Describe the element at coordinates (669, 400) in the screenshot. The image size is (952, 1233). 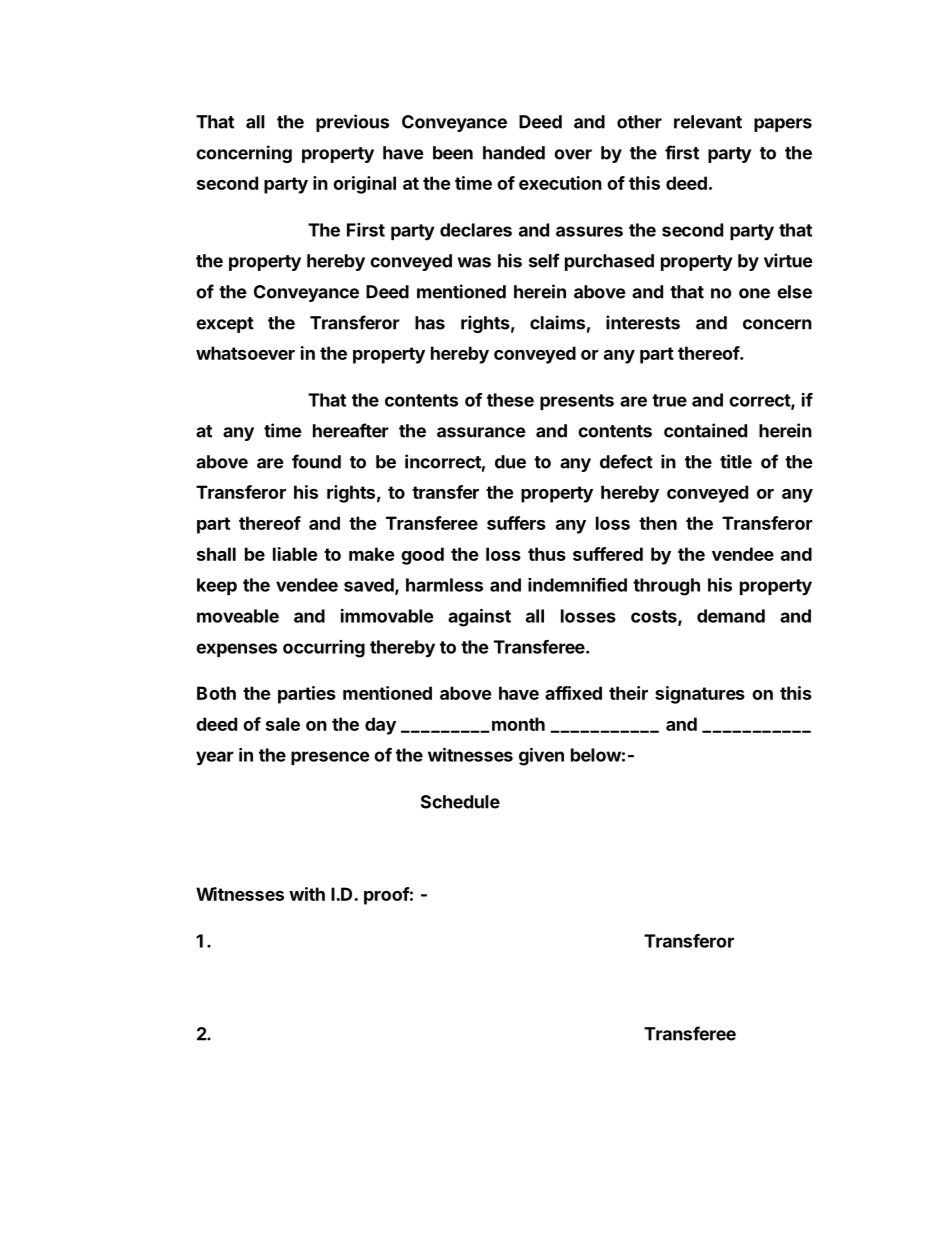
I see `true` at that location.
